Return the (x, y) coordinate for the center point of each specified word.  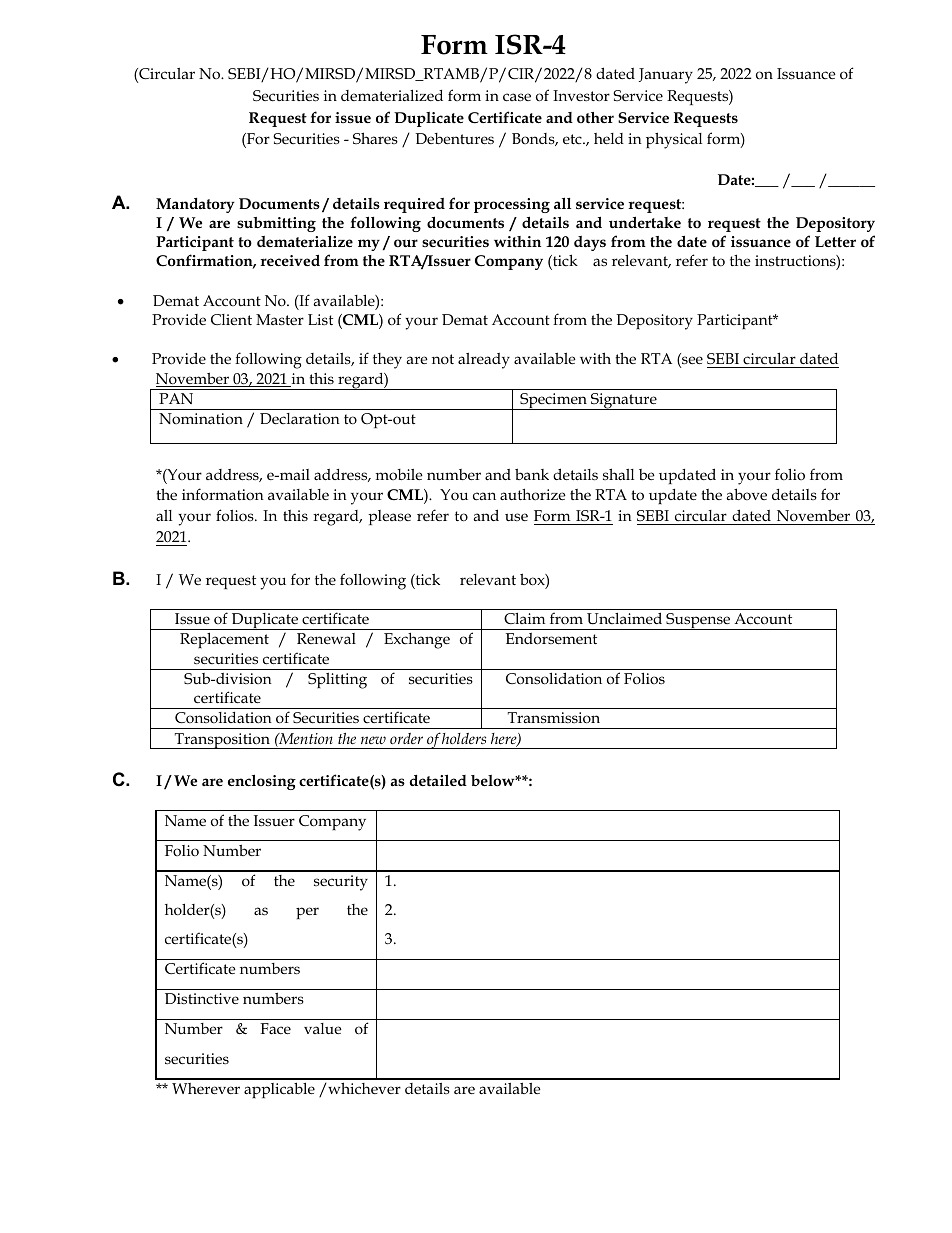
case (517, 97)
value (323, 1028)
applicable (279, 1090)
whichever (363, 1088)
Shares (375, 138)
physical (674, 140)
